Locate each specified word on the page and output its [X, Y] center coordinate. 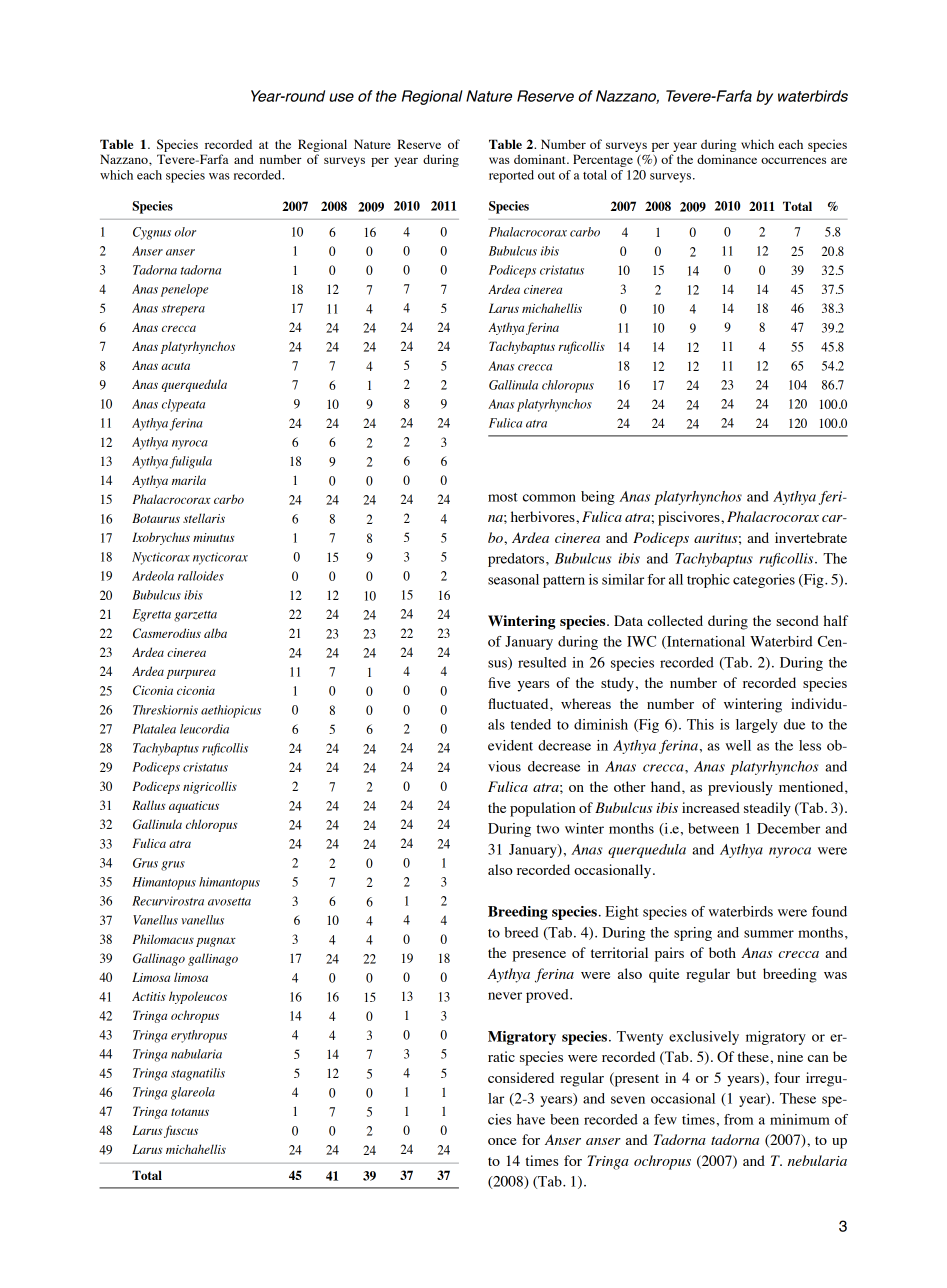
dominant [541, 159]
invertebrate [811, 537]
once [502, 1141]
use [341, 97]
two [547, 829]
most [503, 497]
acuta [175, 366]
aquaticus [194, 807]
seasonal [513, 579]
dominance [727, 159]
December [788, 828]
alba [215, 633]
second [797, 620]
